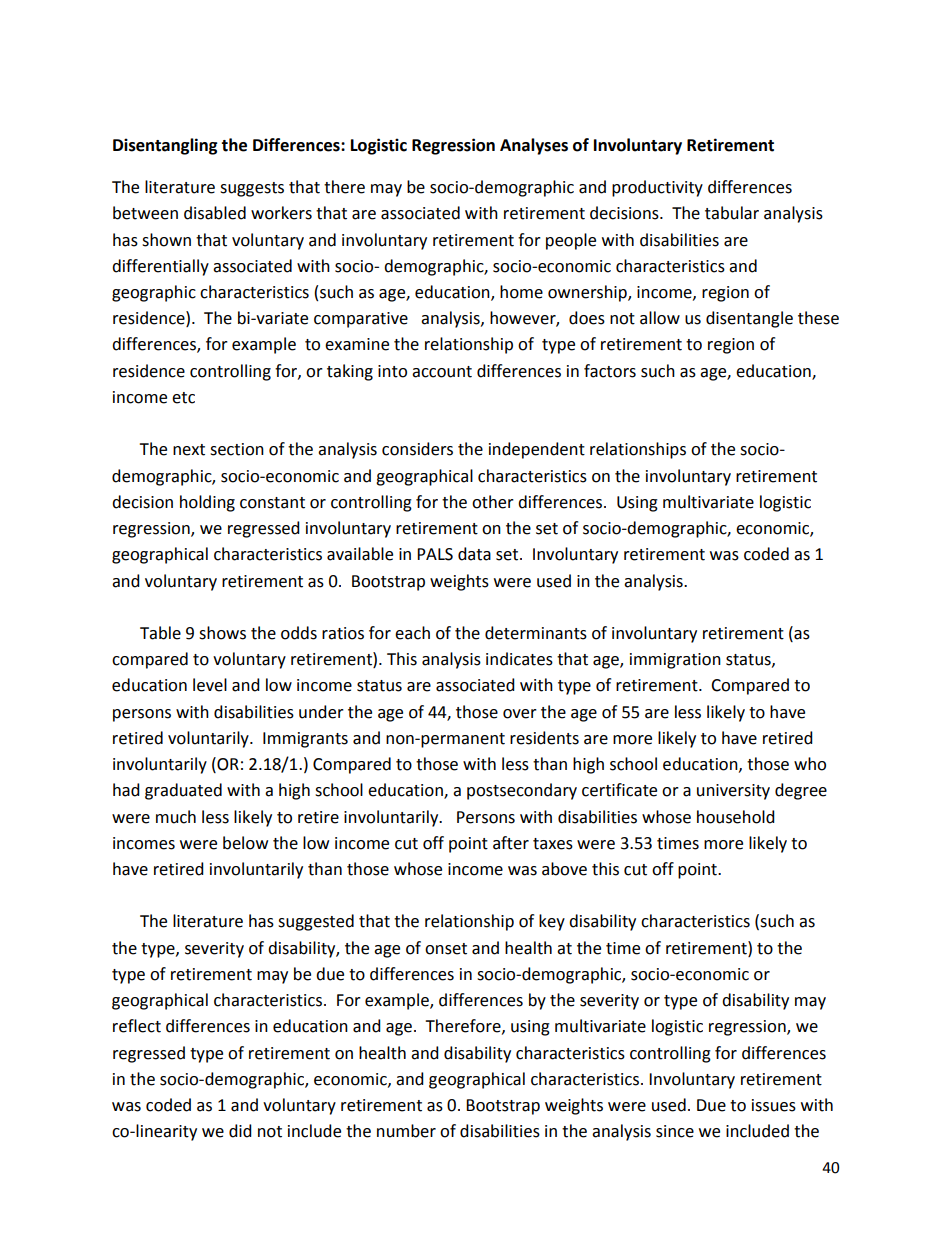  Describe the element at coordinates (252, 189) in the page. I see `suggests` at that location.
